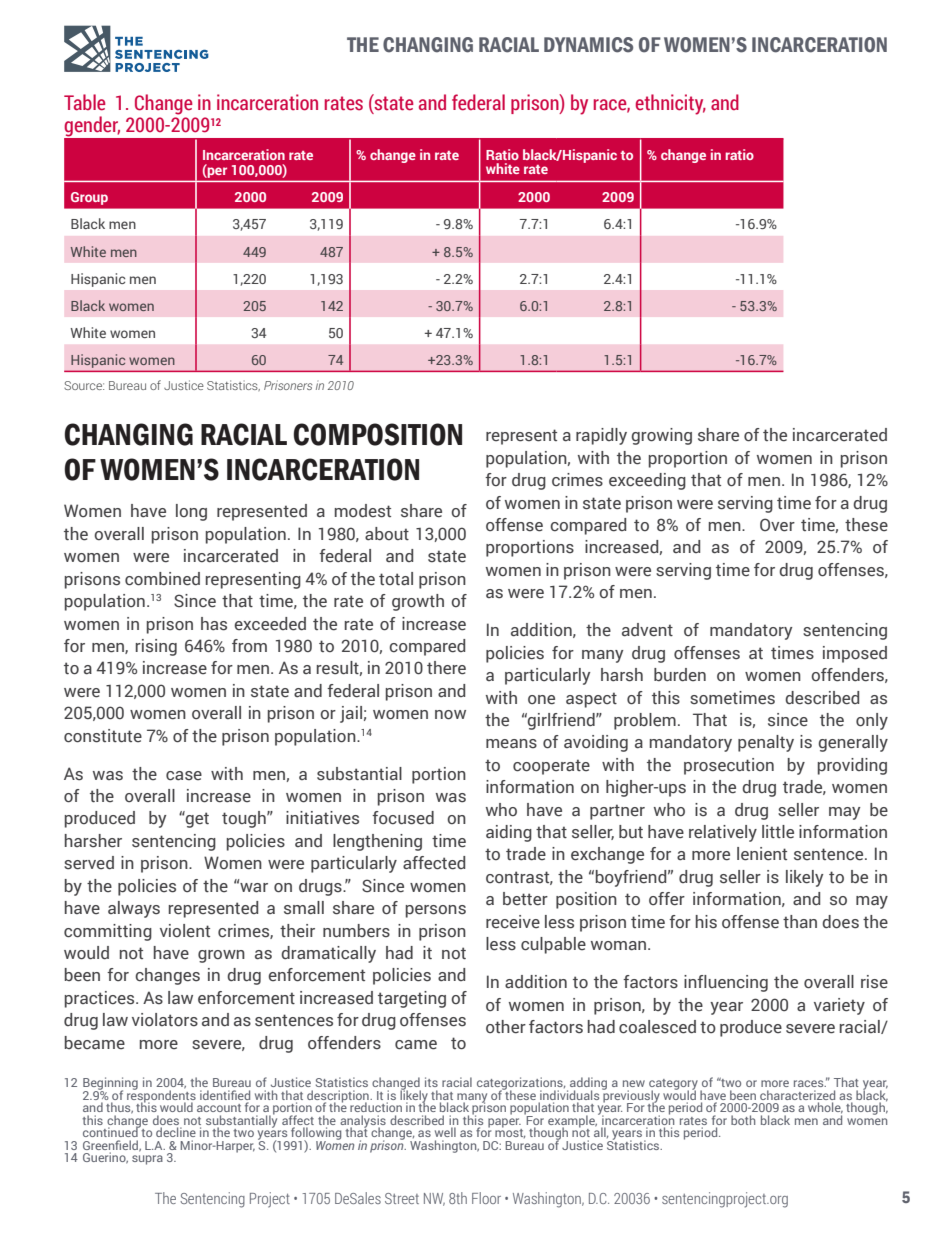 The height and width of the screenshot is (1233, 952). What do you see at coordinates (778, 832) in the screenshot?
I see `little` at bounding box center [778, 832].
